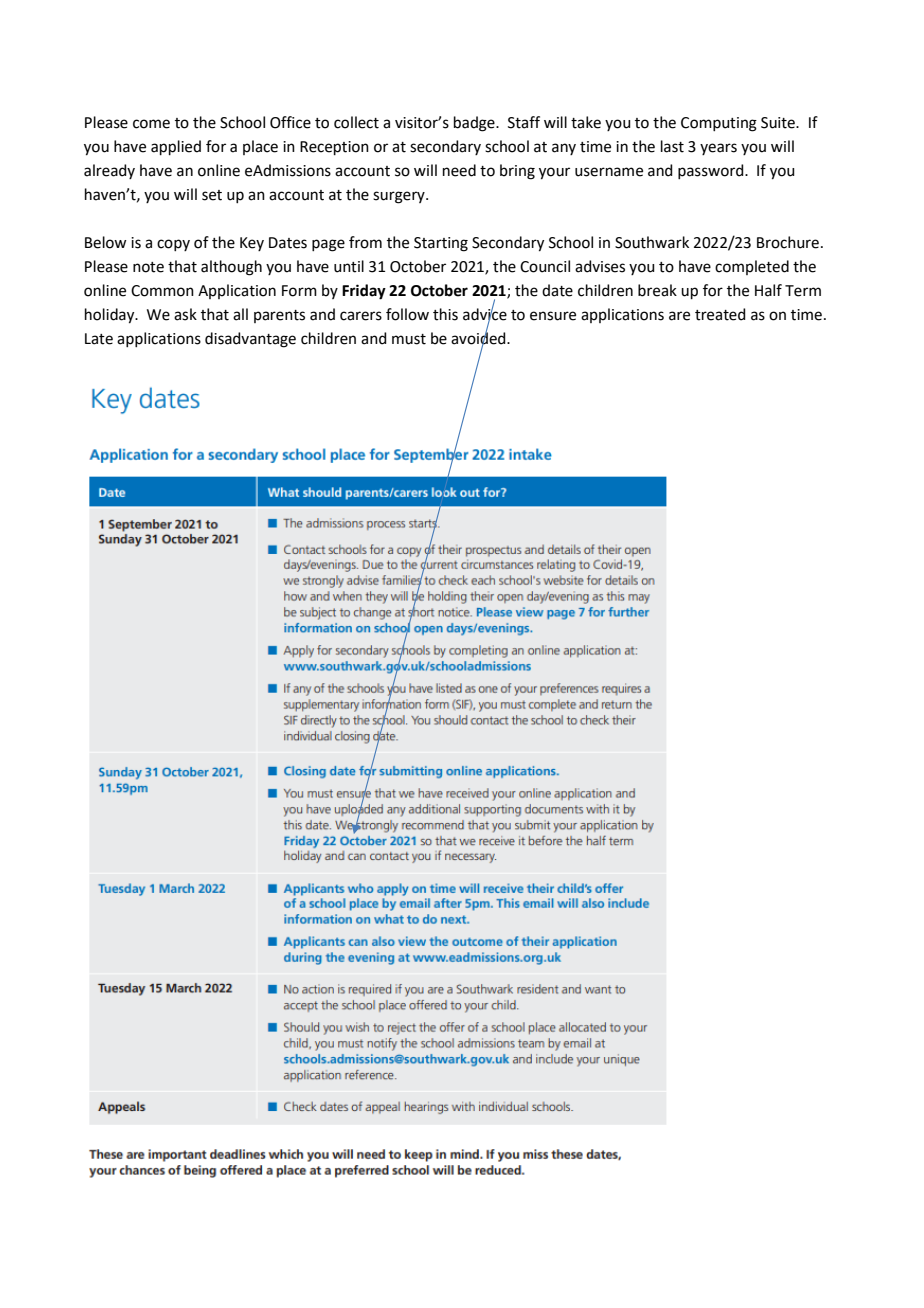  I want to click on avoided, so click(479, 338).
